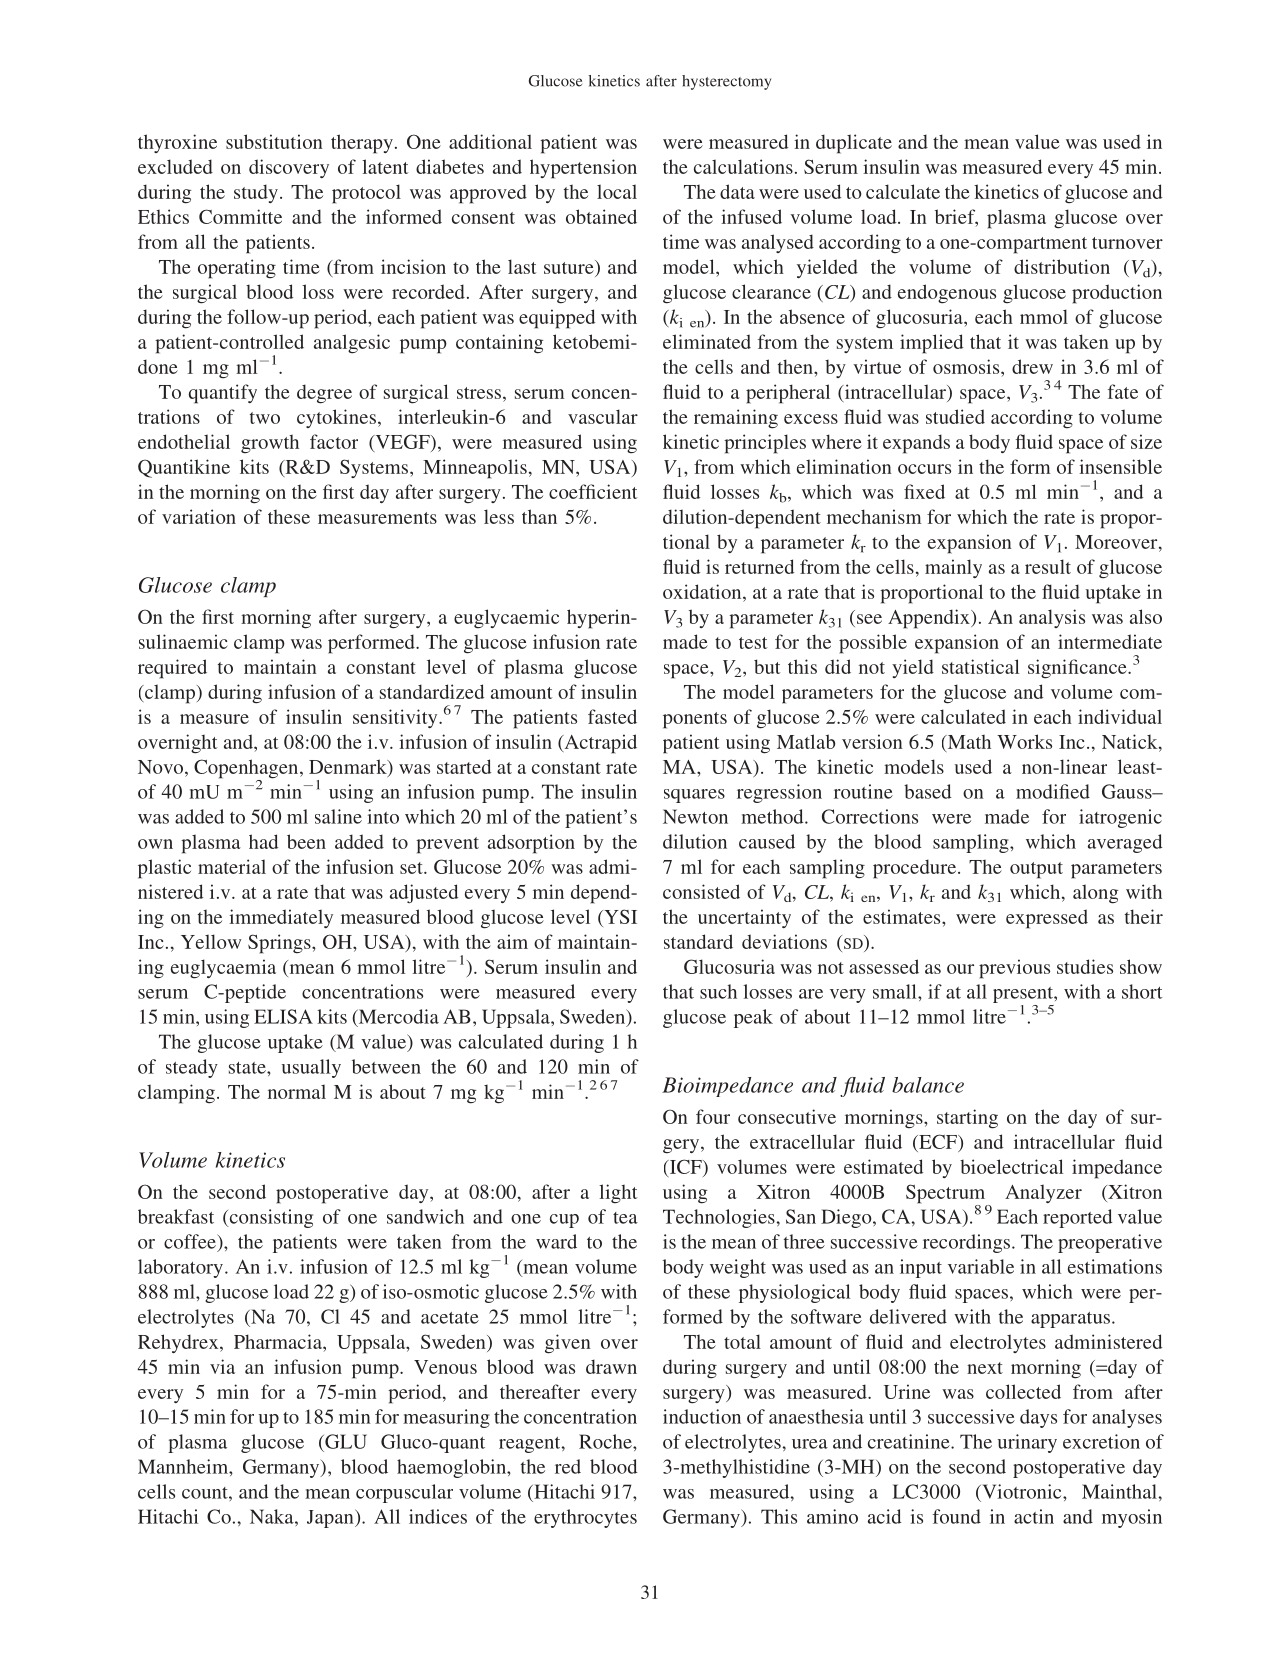  What do you see at coordinates (606, 1441) in the screenshot?
I see `Roche` at bounding box center [606, 1441].
